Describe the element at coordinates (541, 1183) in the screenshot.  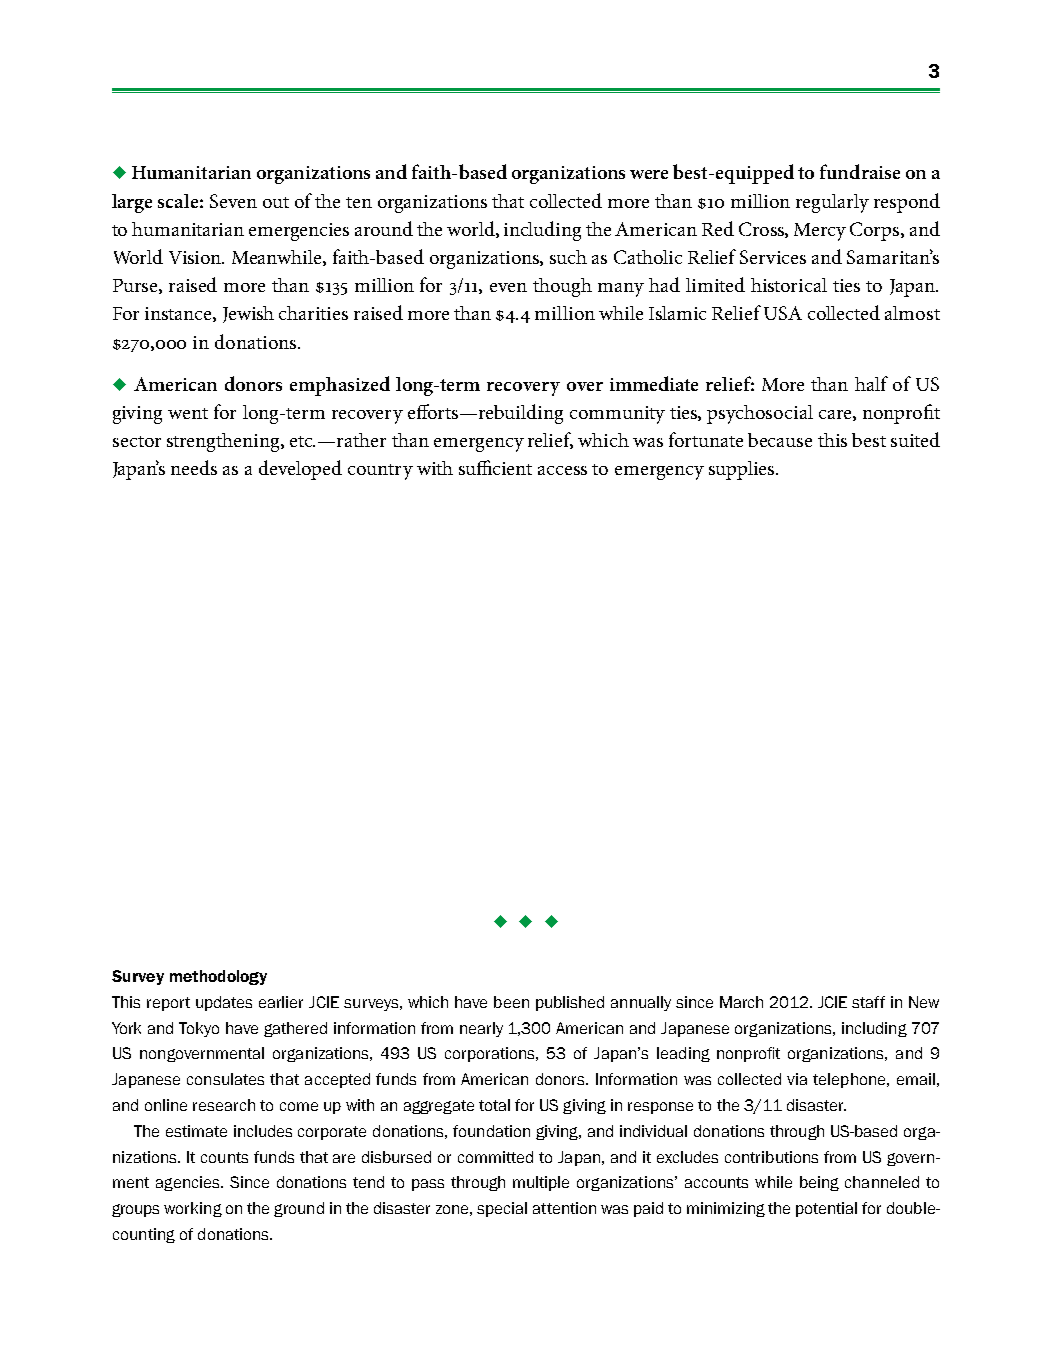
I see `multiple` at that location.
